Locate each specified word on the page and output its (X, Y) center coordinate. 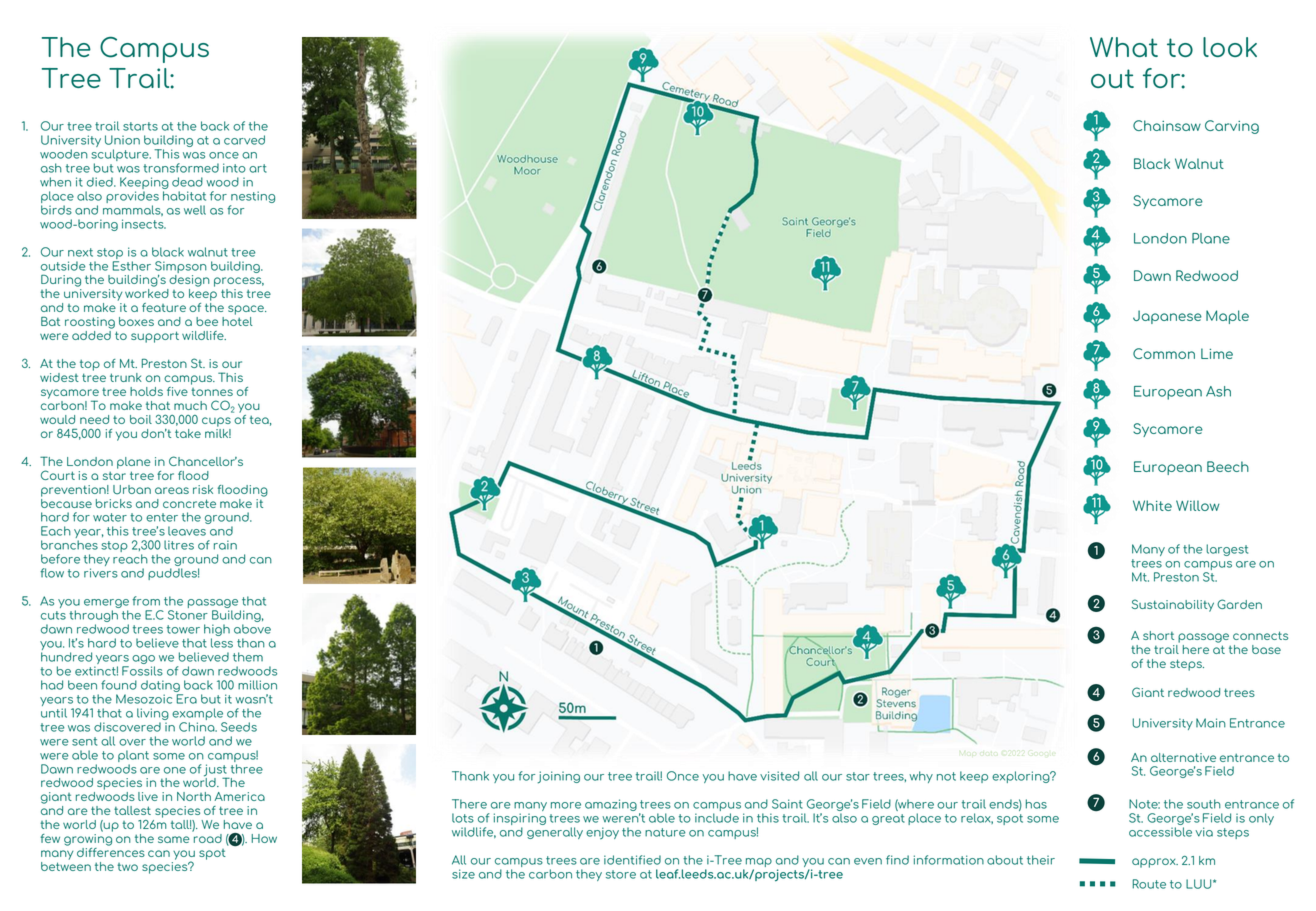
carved (244, 140)
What (1124, 47)
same (174, 839)
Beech (1228, 466)
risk (203, 489)
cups (216, 422)
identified (632, 860)
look (1230, 47)
